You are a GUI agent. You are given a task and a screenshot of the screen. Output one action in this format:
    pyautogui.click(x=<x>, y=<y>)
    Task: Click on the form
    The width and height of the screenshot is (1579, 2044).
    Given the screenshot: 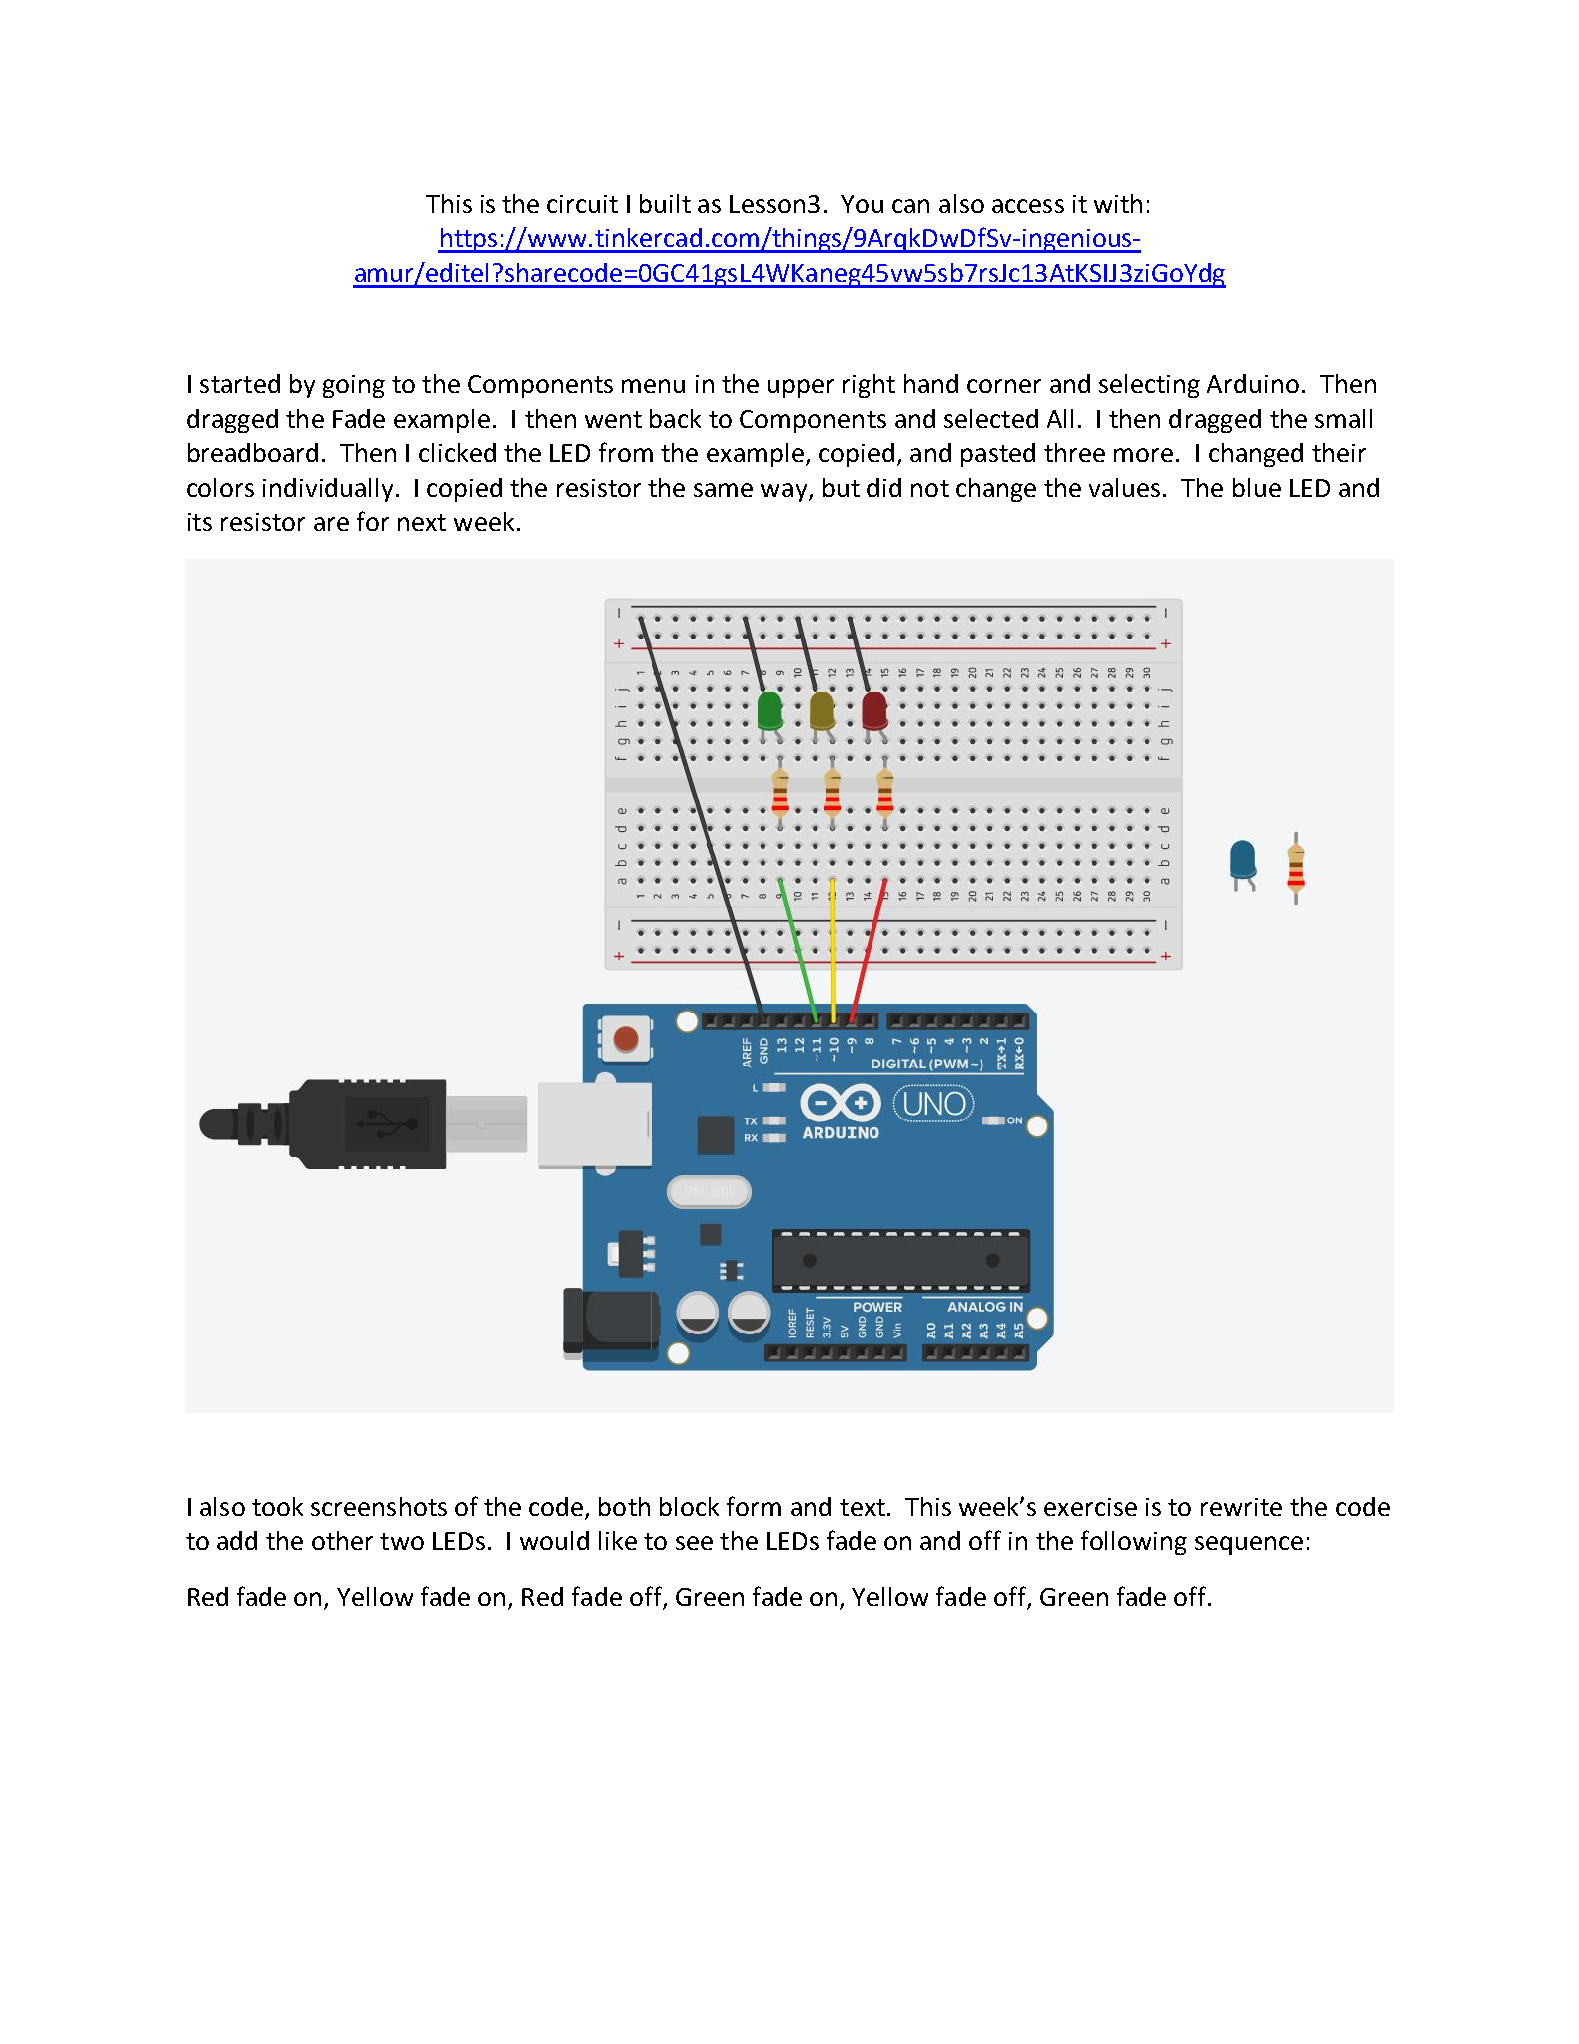 What is the action you would take?
    pyautogui.click(x=754, y=1506)
